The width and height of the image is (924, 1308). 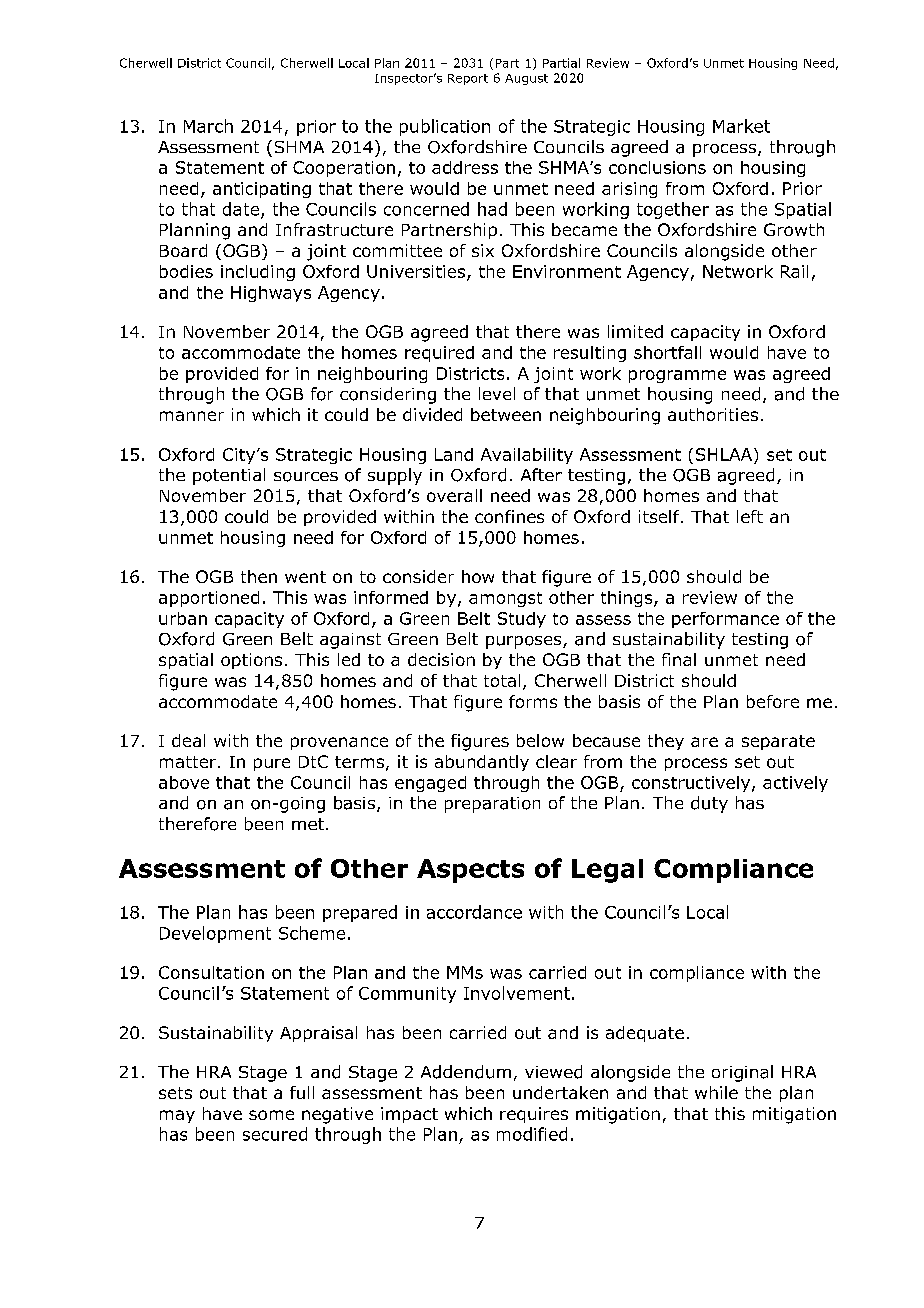 I want to click on authorities, so click(x=713, y=414).
